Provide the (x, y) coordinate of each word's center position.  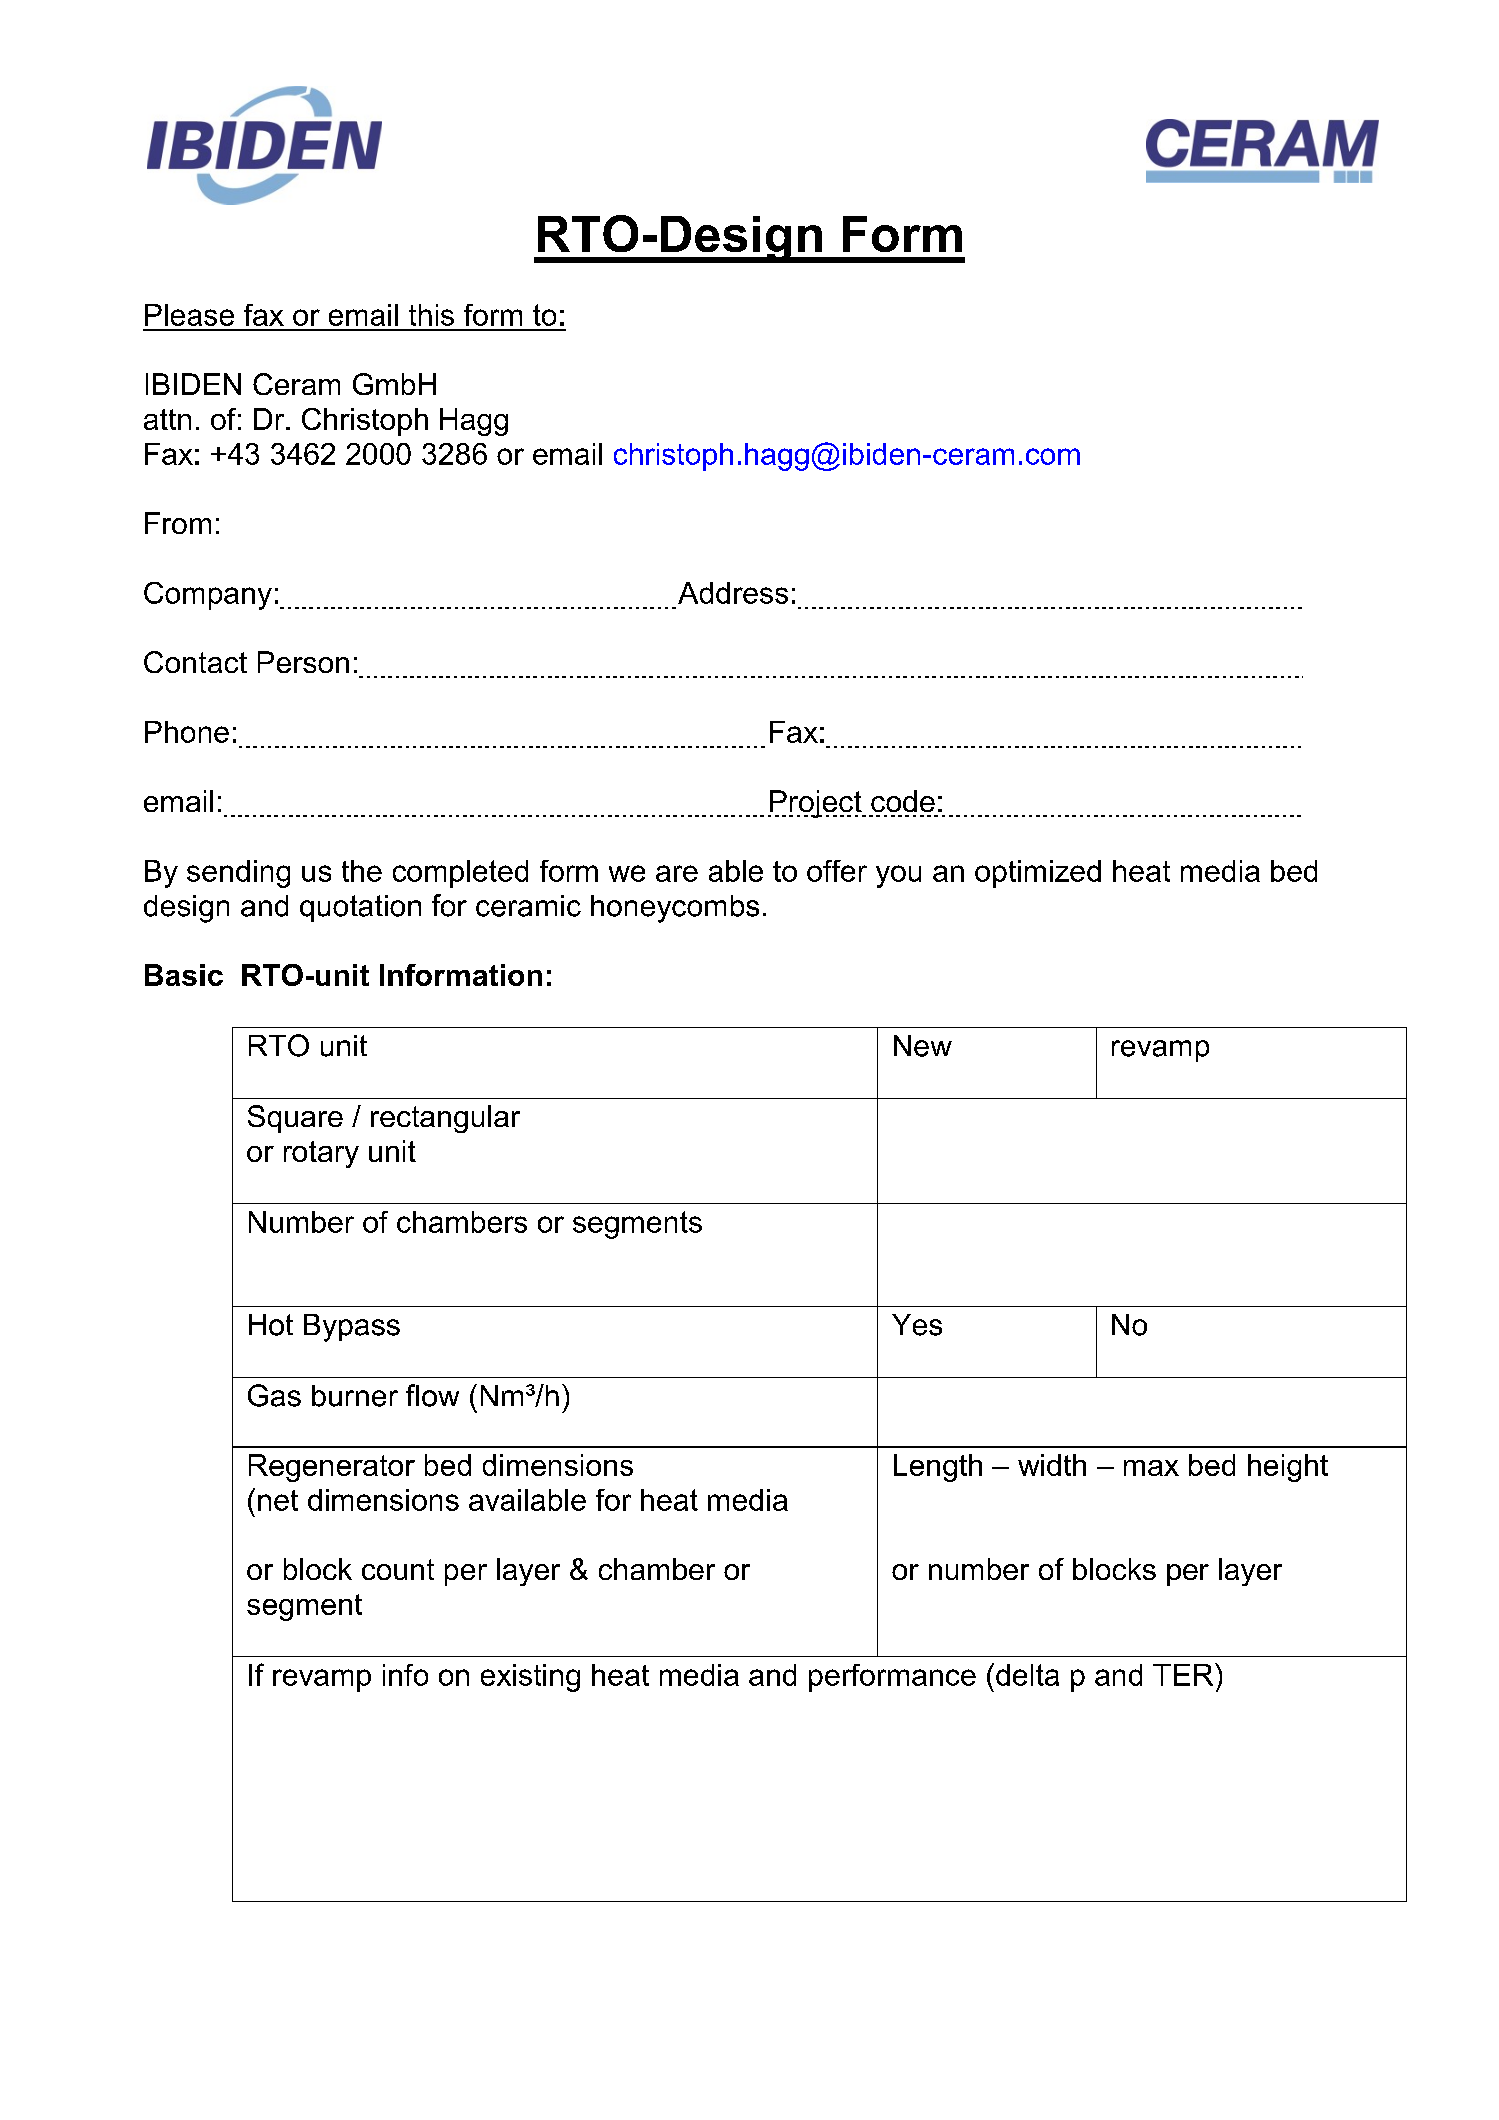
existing (530, 1678)
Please (189, 315)
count (398, 1569)
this (431, 315)
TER (1184, 1674)
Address (733, 593)
